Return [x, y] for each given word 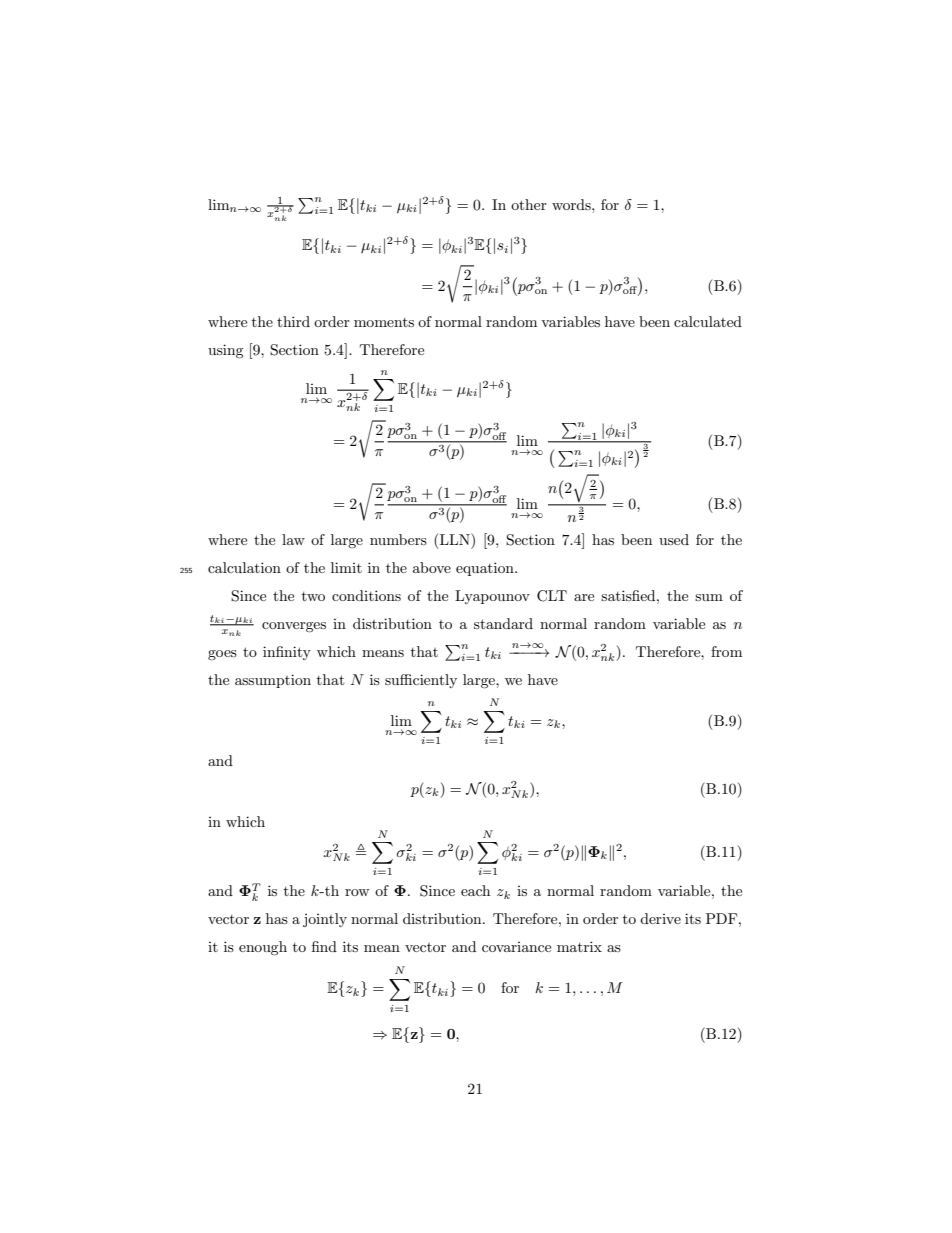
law [293, 539]
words [572, 204]
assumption [273, 681]
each [475, 890]
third [293, 321]
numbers [398, 539]
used [674, 539]
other [529, 204]
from [726, 651]
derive [660, 918]
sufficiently [421, 681]
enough [263, 948]
